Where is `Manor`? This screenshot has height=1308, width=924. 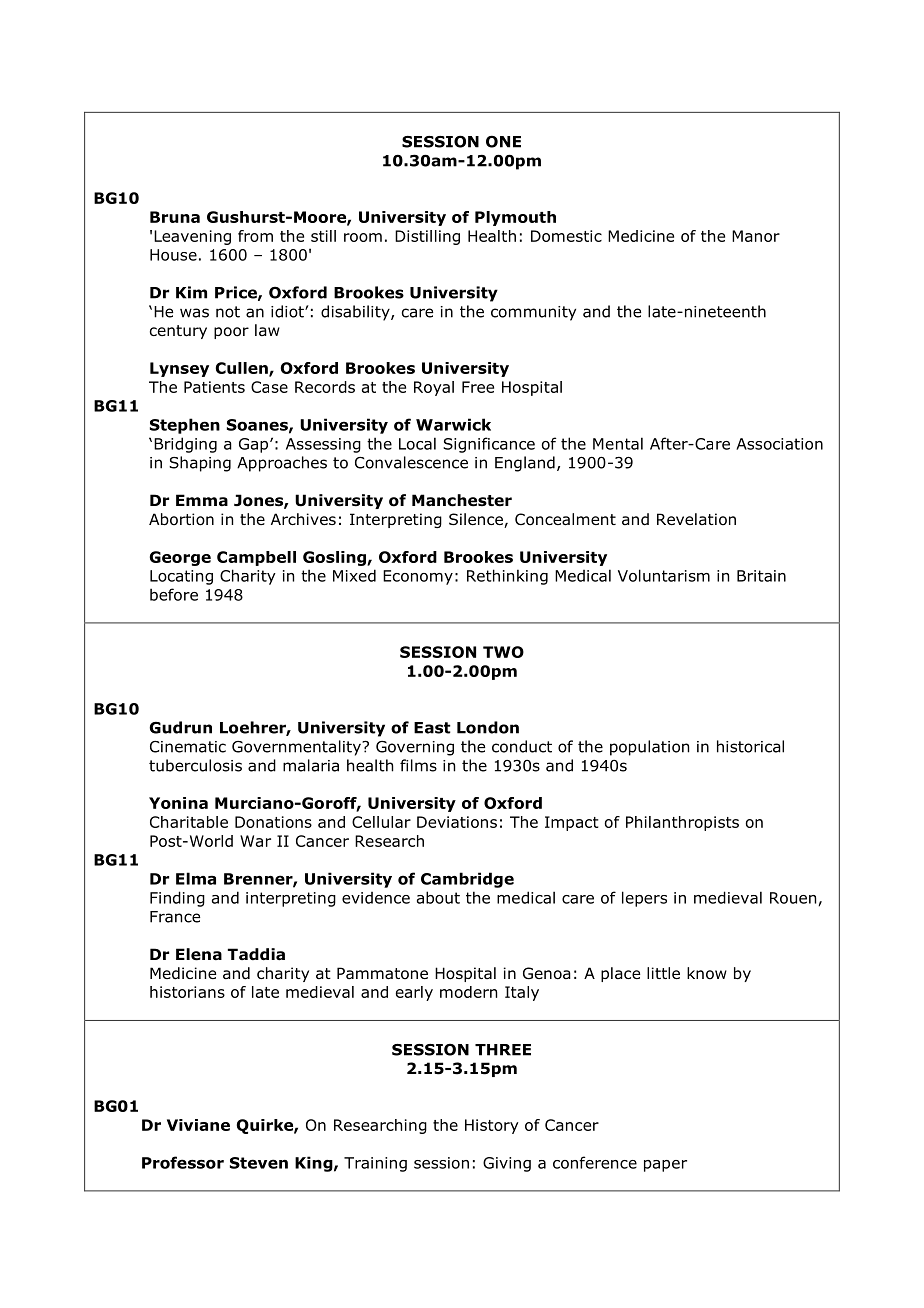 Manor is located at coordinates (756, 236).
